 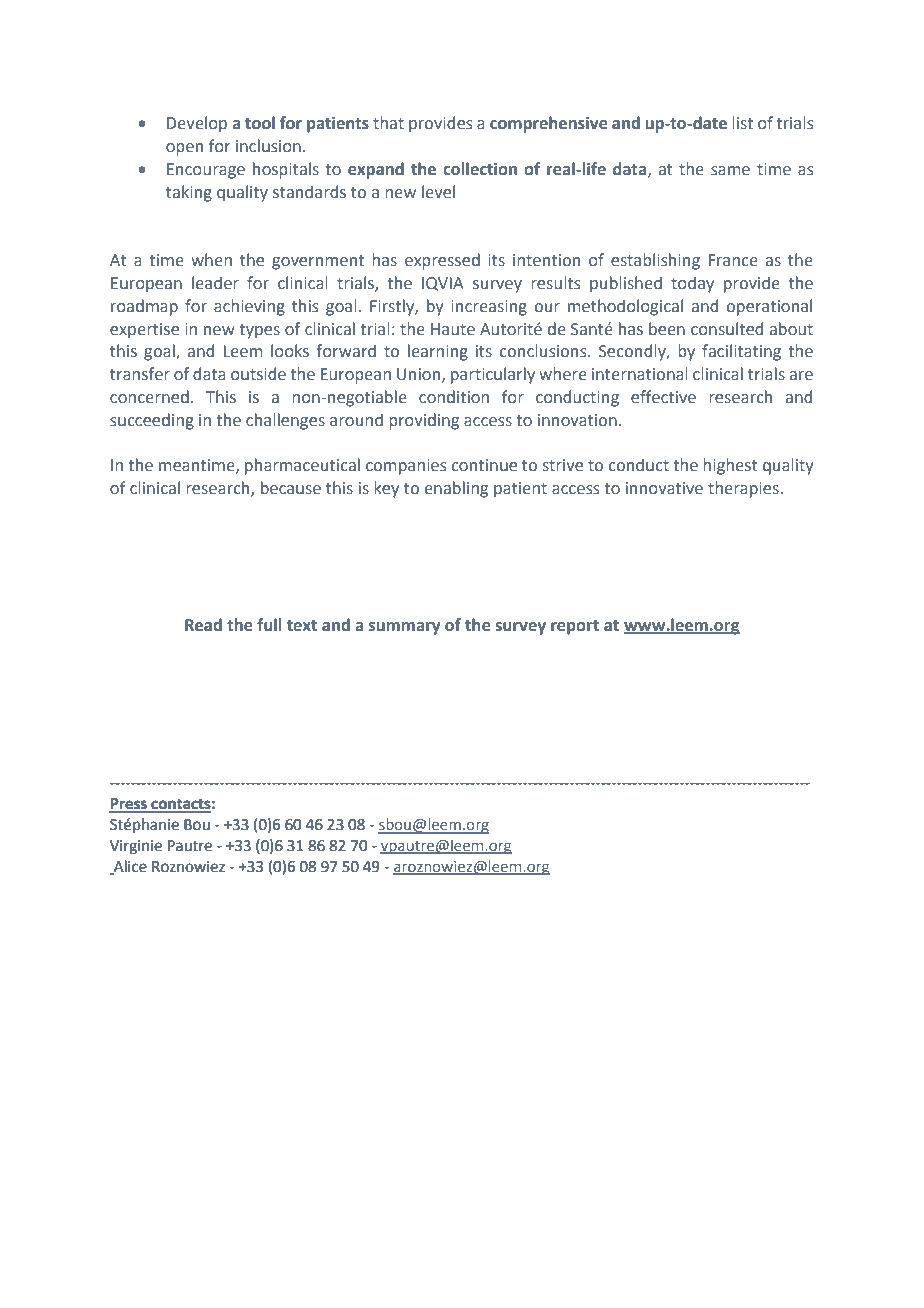 I want to click on open, so click(x=184, y=149).
